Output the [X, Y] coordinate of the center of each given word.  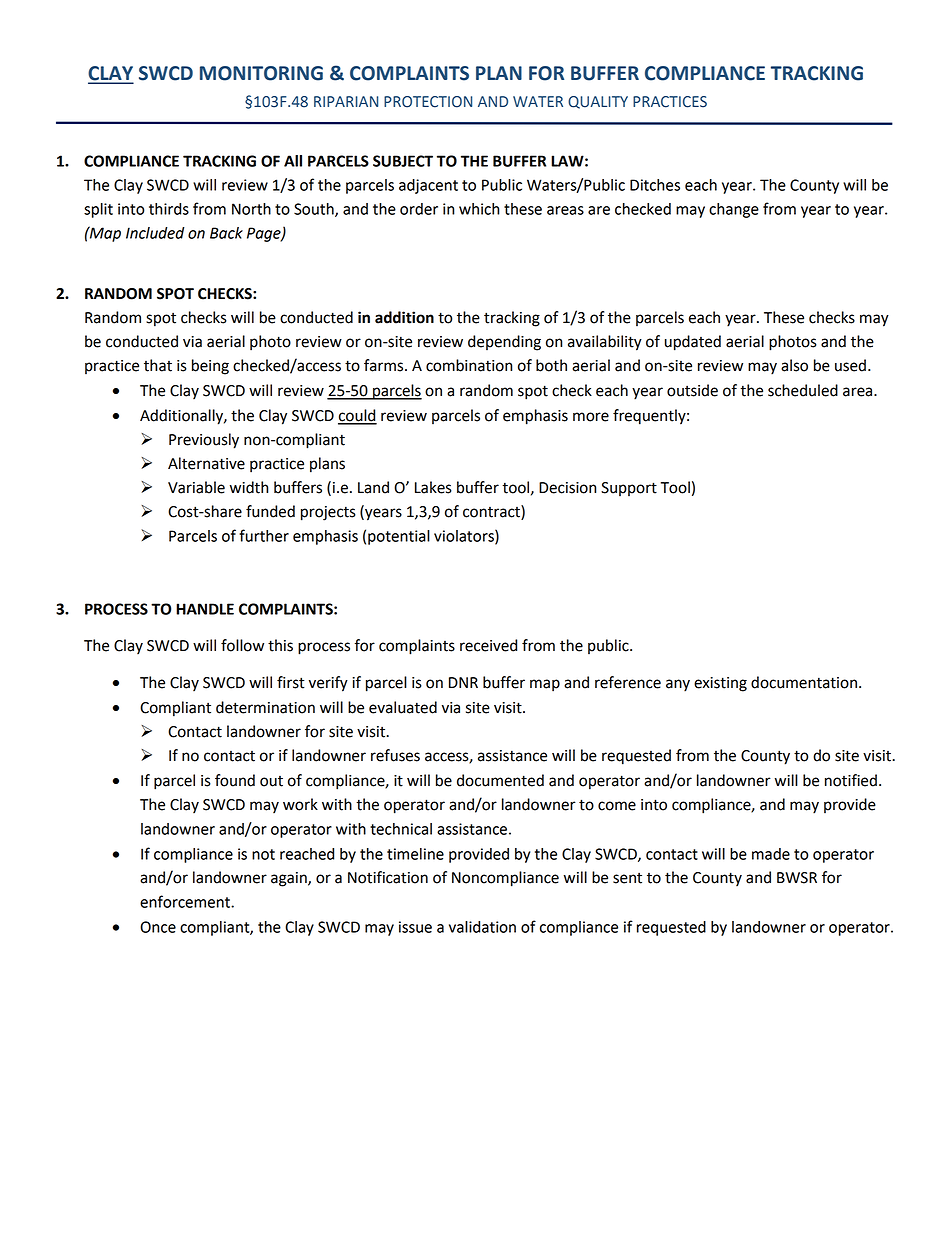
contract [492, 512]
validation [482, 927]
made [771, 854]
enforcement [186, 901]
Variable [196, 487]
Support [629, 489]
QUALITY [598, 102]
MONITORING [261, 73]
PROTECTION [428, 102]
